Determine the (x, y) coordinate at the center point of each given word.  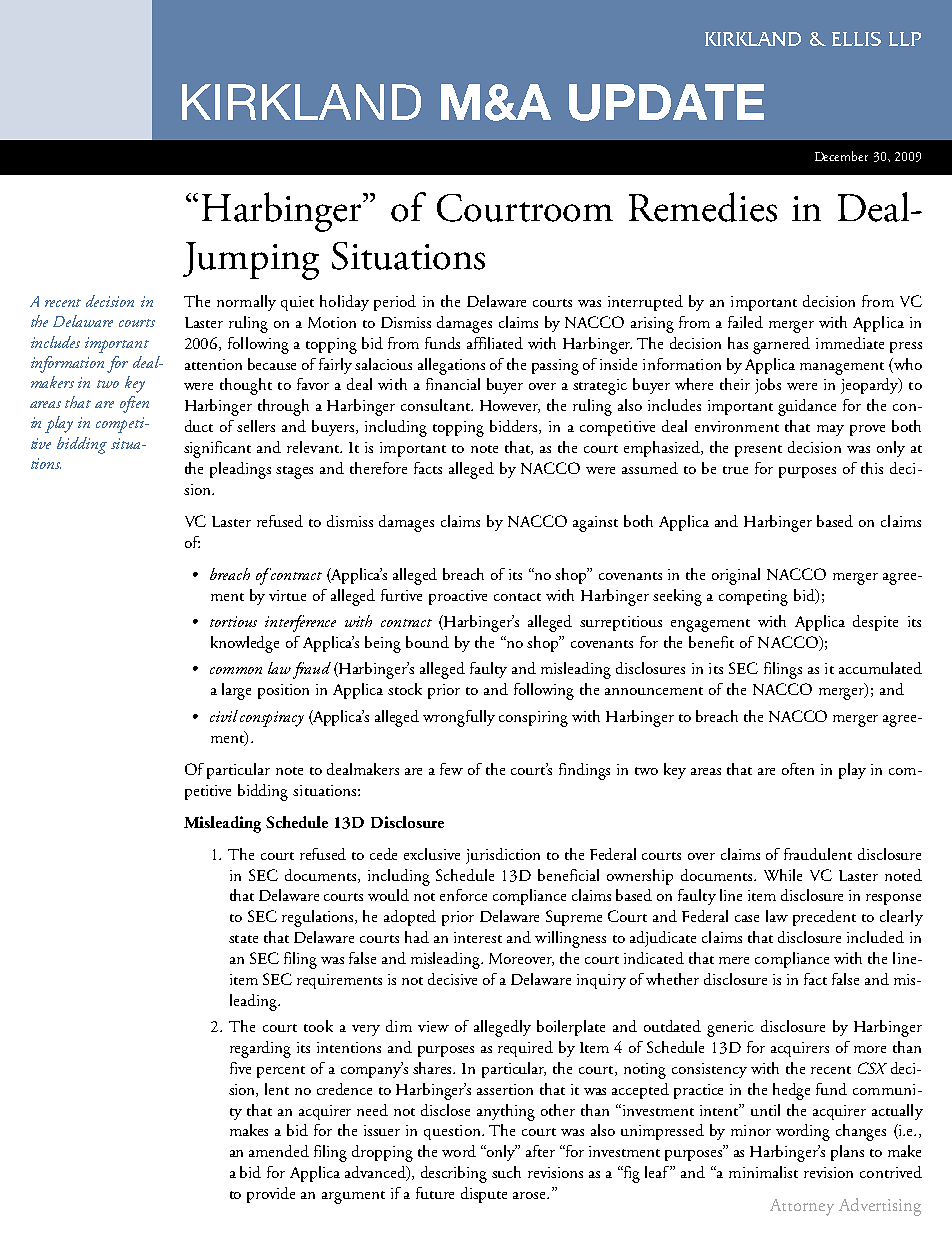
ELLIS (856, 39)
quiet (297, 303)
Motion (332, 322)
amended (279, 1151)
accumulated (880, 668)
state (243, 939)
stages (294, 472)
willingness (570, 939)
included (875, 937)
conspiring (533, 719)
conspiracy (272, 719)
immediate (850, 343)
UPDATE (666, 102)
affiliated (495, 343)
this (872, 468)
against (595, 524)
